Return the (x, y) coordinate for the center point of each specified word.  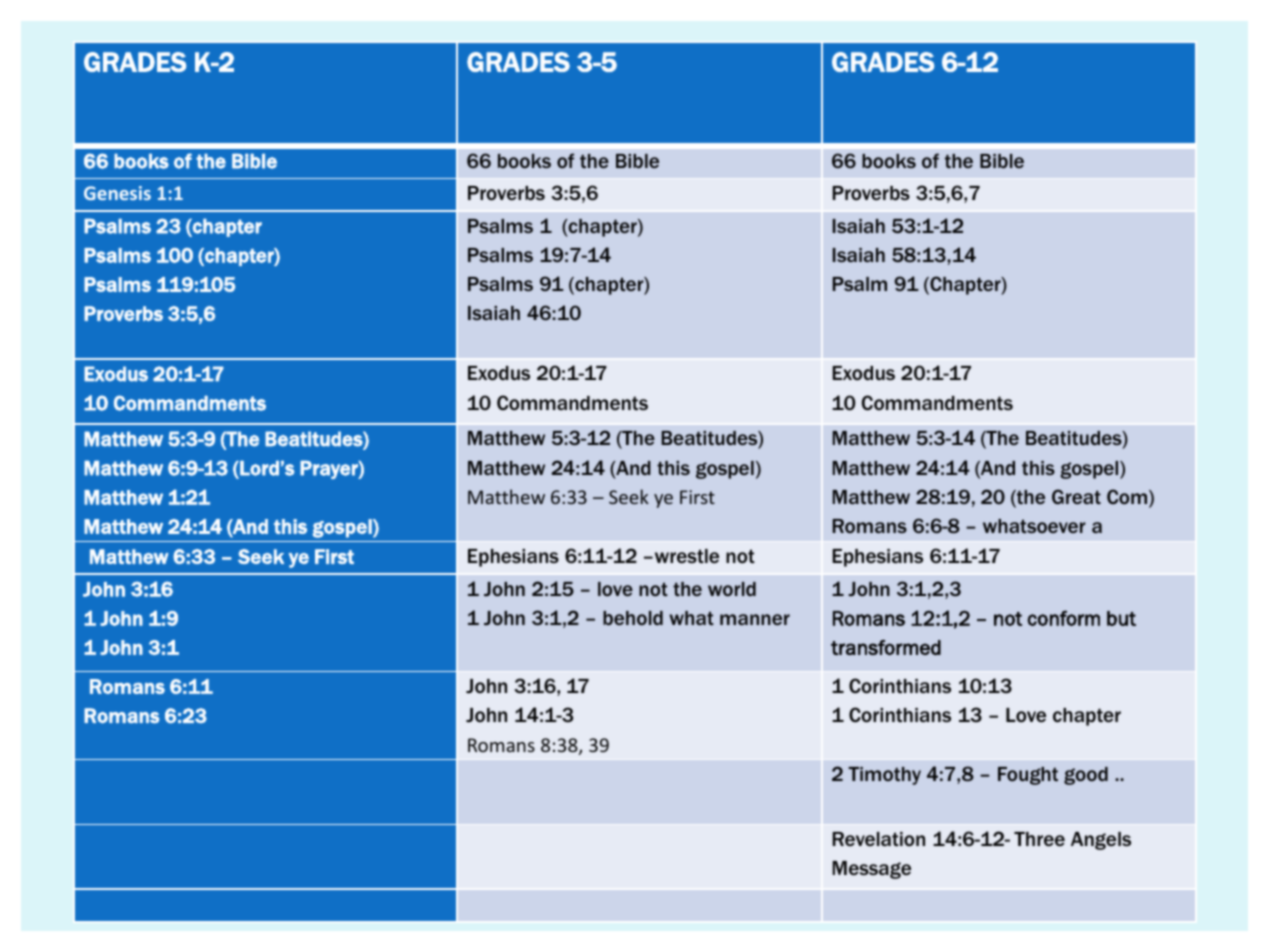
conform (1063, 618)
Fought (1028, 776)
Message (871, 870)
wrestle (685, 556)
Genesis (117, 193)
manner (755, 619)
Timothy (884, 776)
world (732, 589)
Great (1076, 496)
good (1086, 776)
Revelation (878, 839)
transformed (886, 647)
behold (633, 618)
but (1121, 618)
